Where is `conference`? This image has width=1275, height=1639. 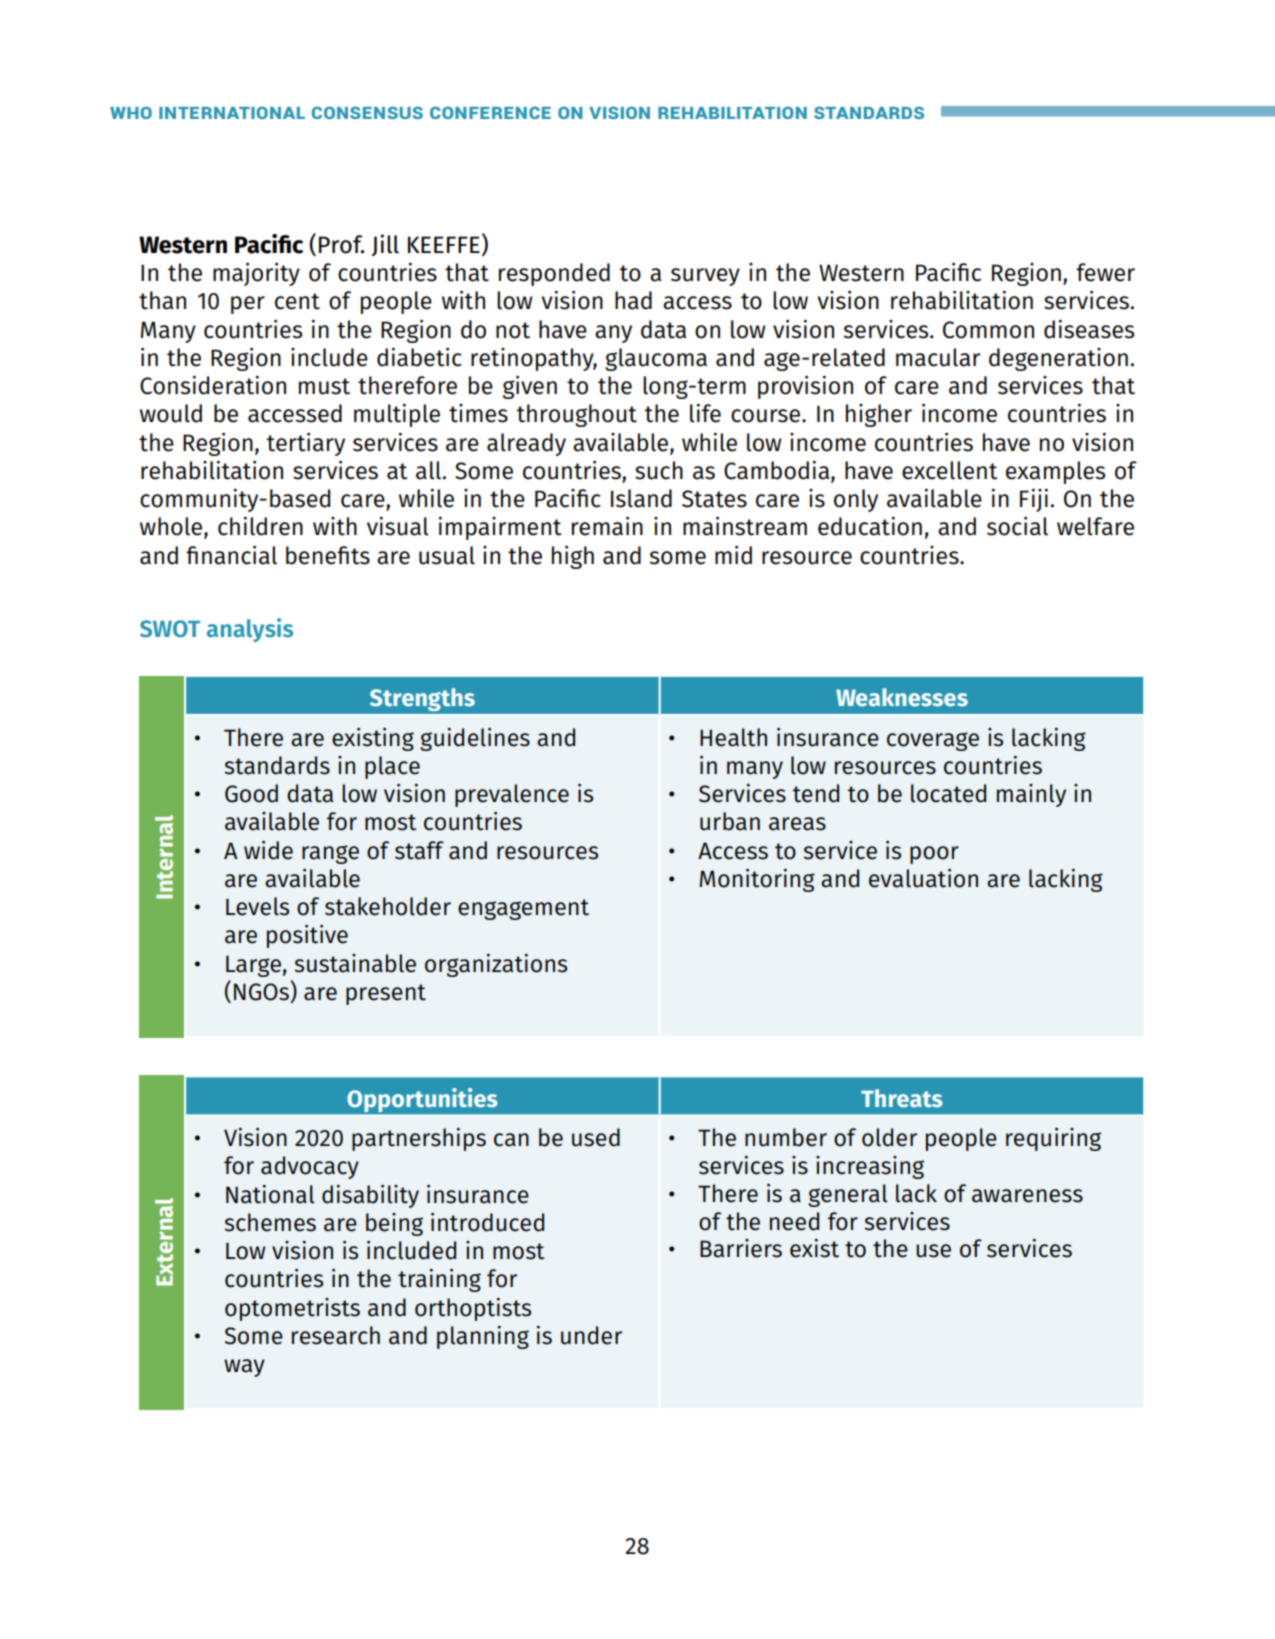
conference is located at coordinates (490, 113).
